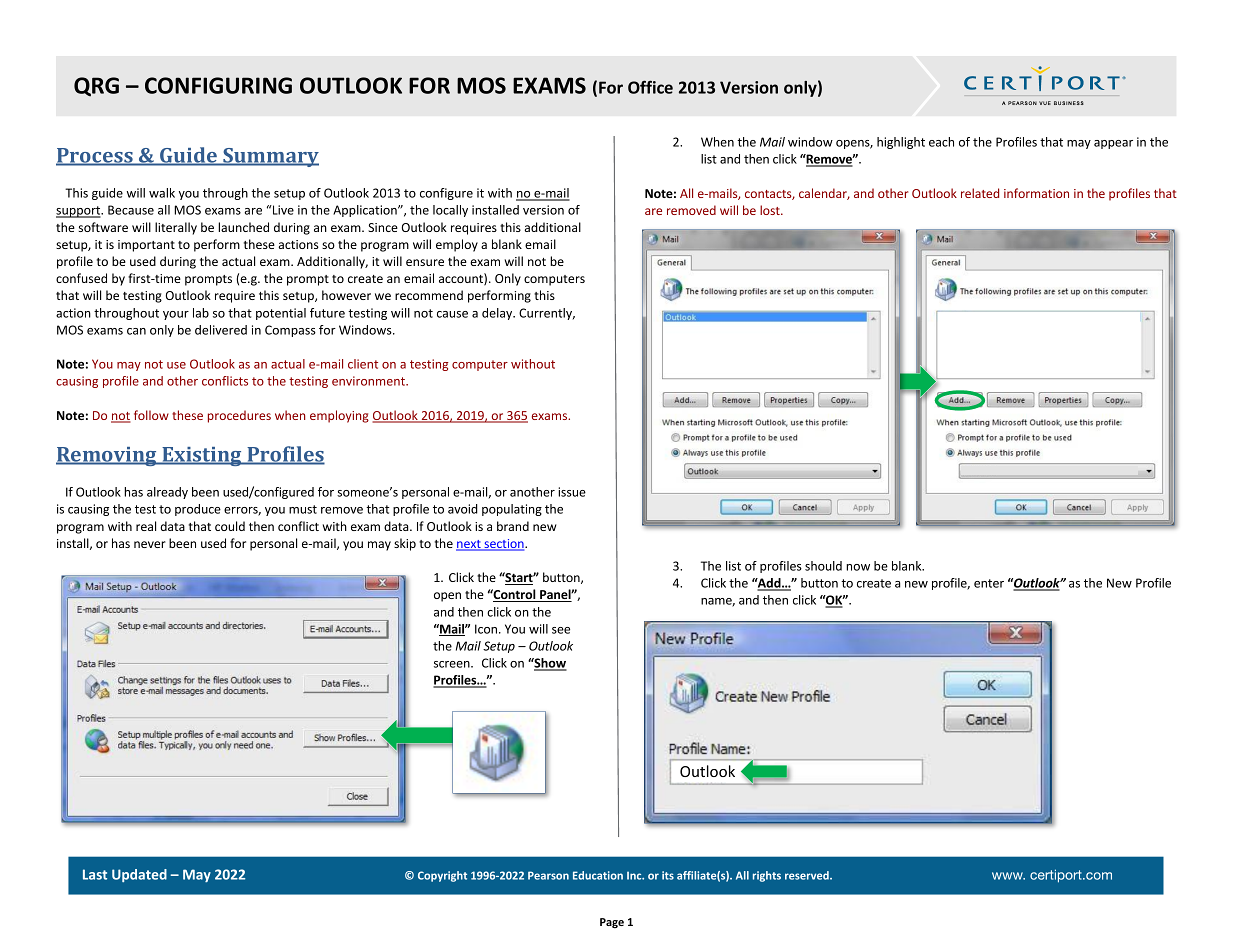  What do you see at coordinates (941, 142) in the screenshot?
I see `each` at bounding box center [941, 142].
